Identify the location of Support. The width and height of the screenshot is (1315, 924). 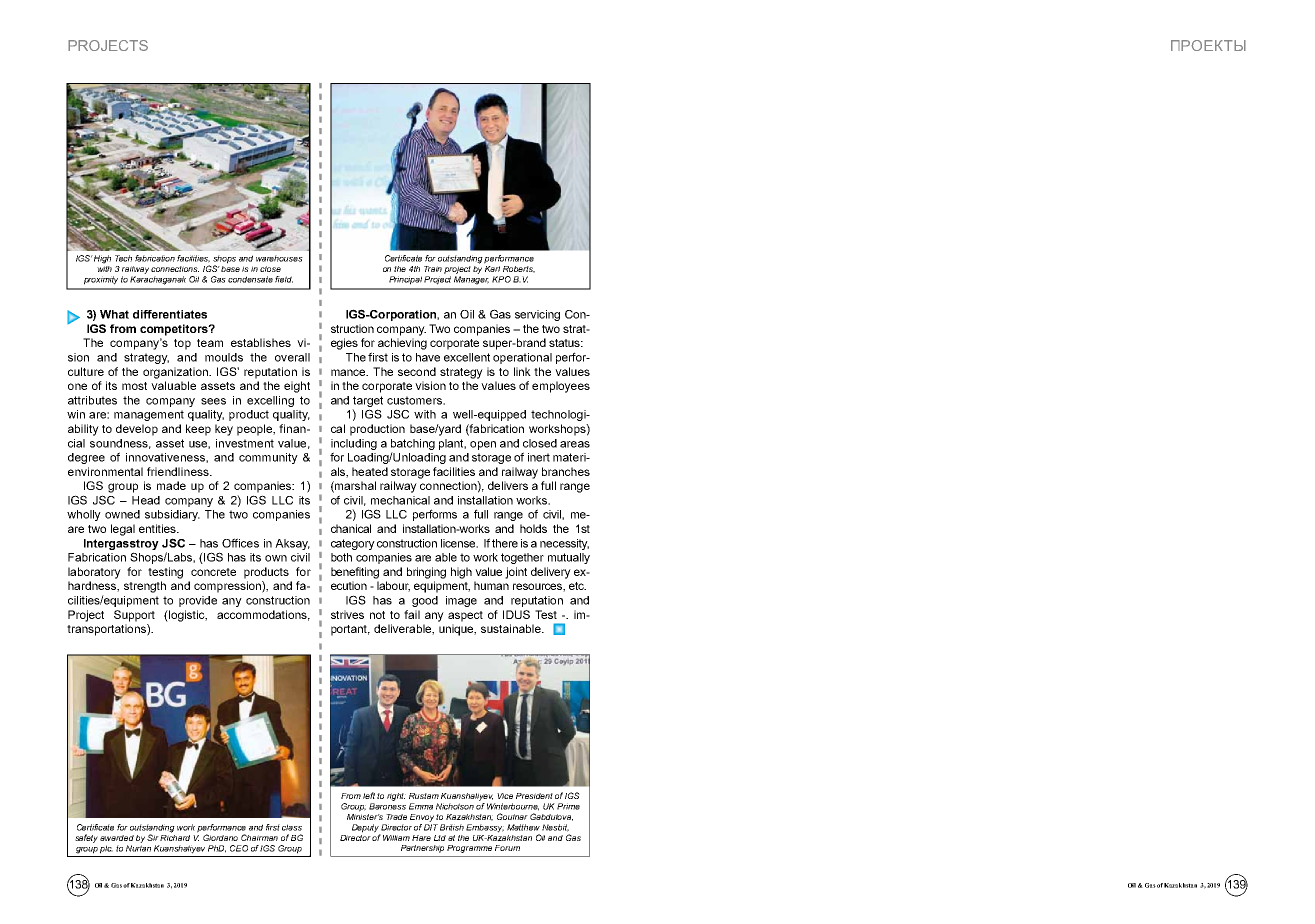
(134, 616).
